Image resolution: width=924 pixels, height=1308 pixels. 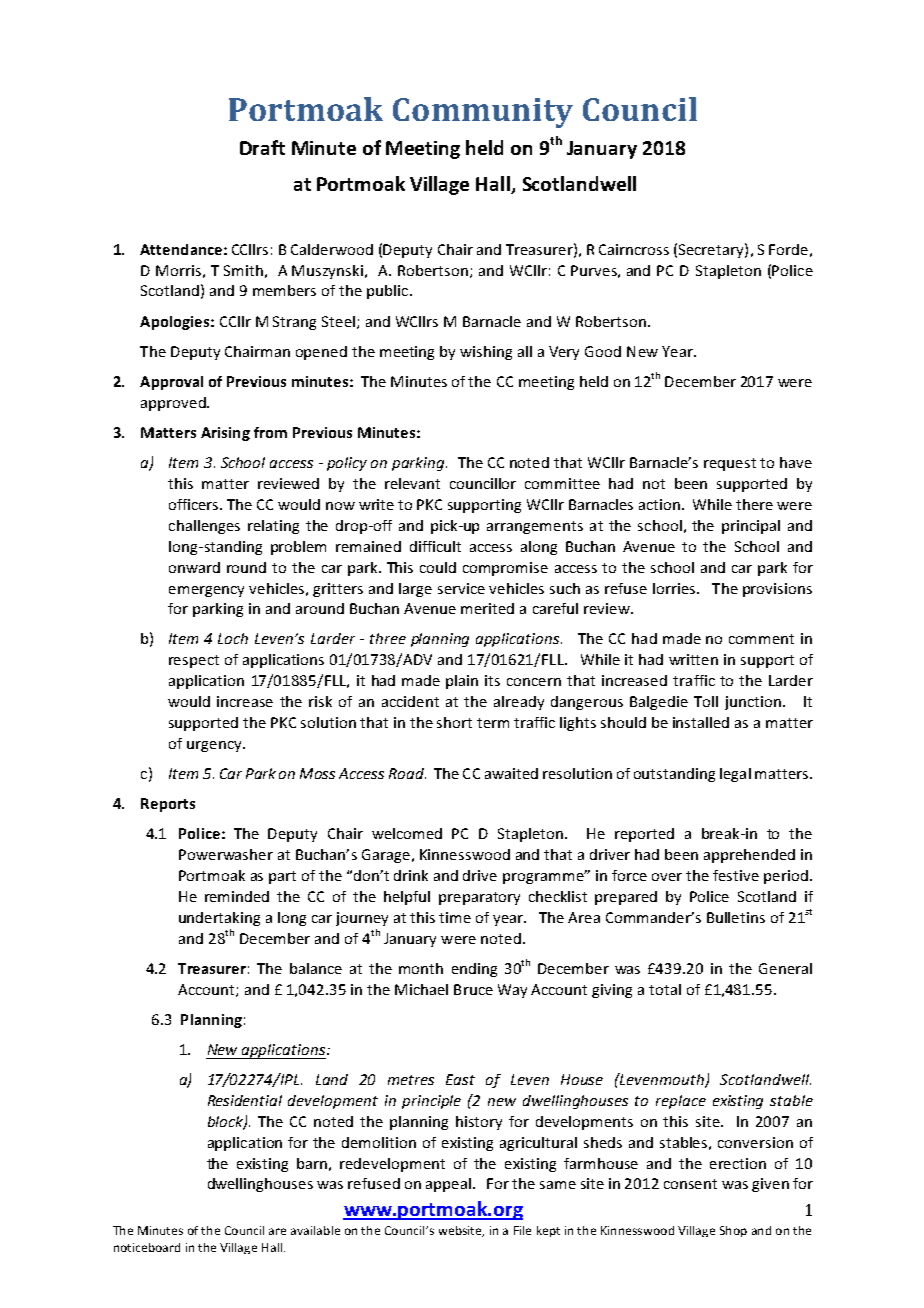 What do you see at coordinates (492, 680) in the screenshot?
I see `its` at bounding box center [492, 680].
